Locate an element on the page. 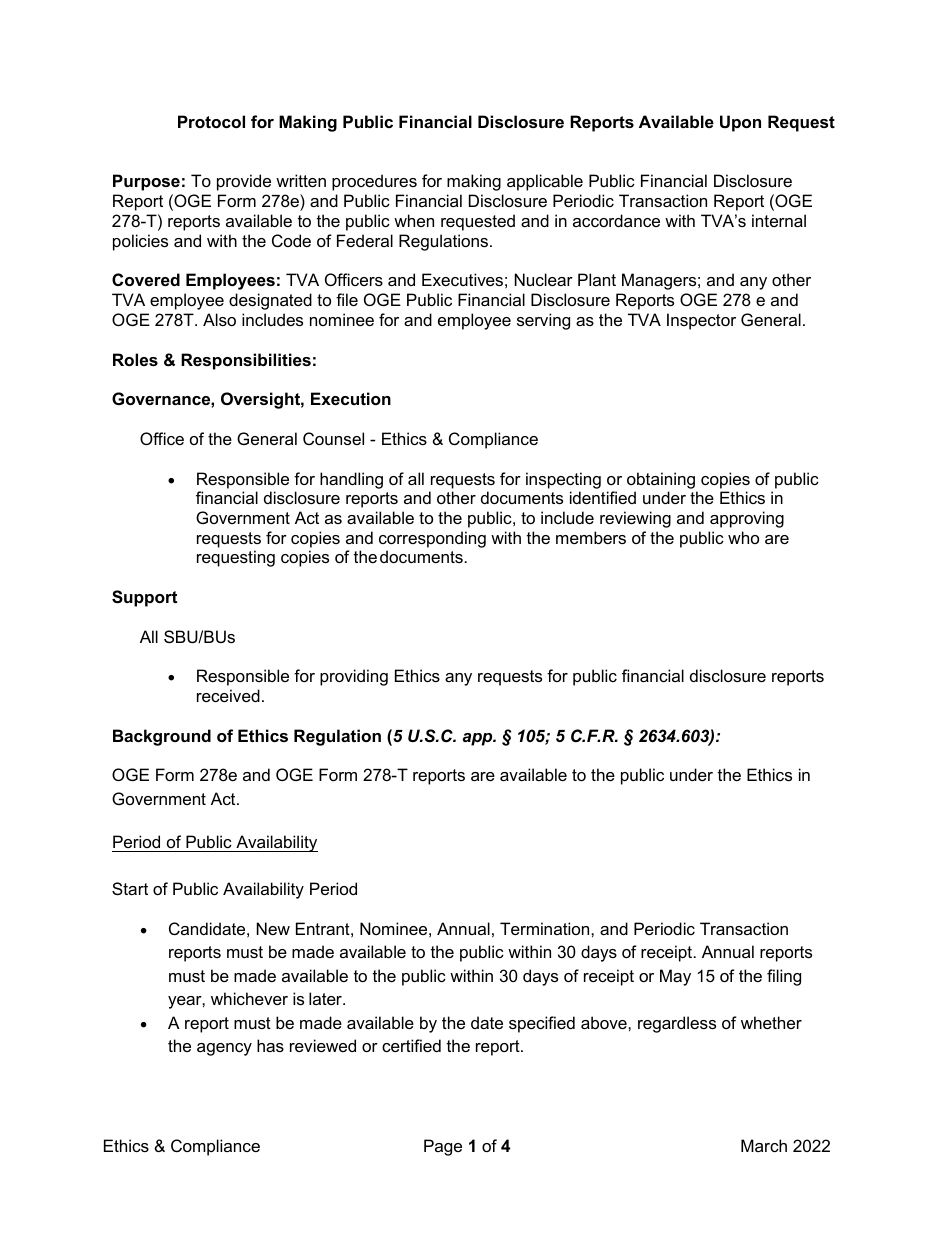 The height and width of the image is (1233, 952). Start is located at coordinates (130, 888).
